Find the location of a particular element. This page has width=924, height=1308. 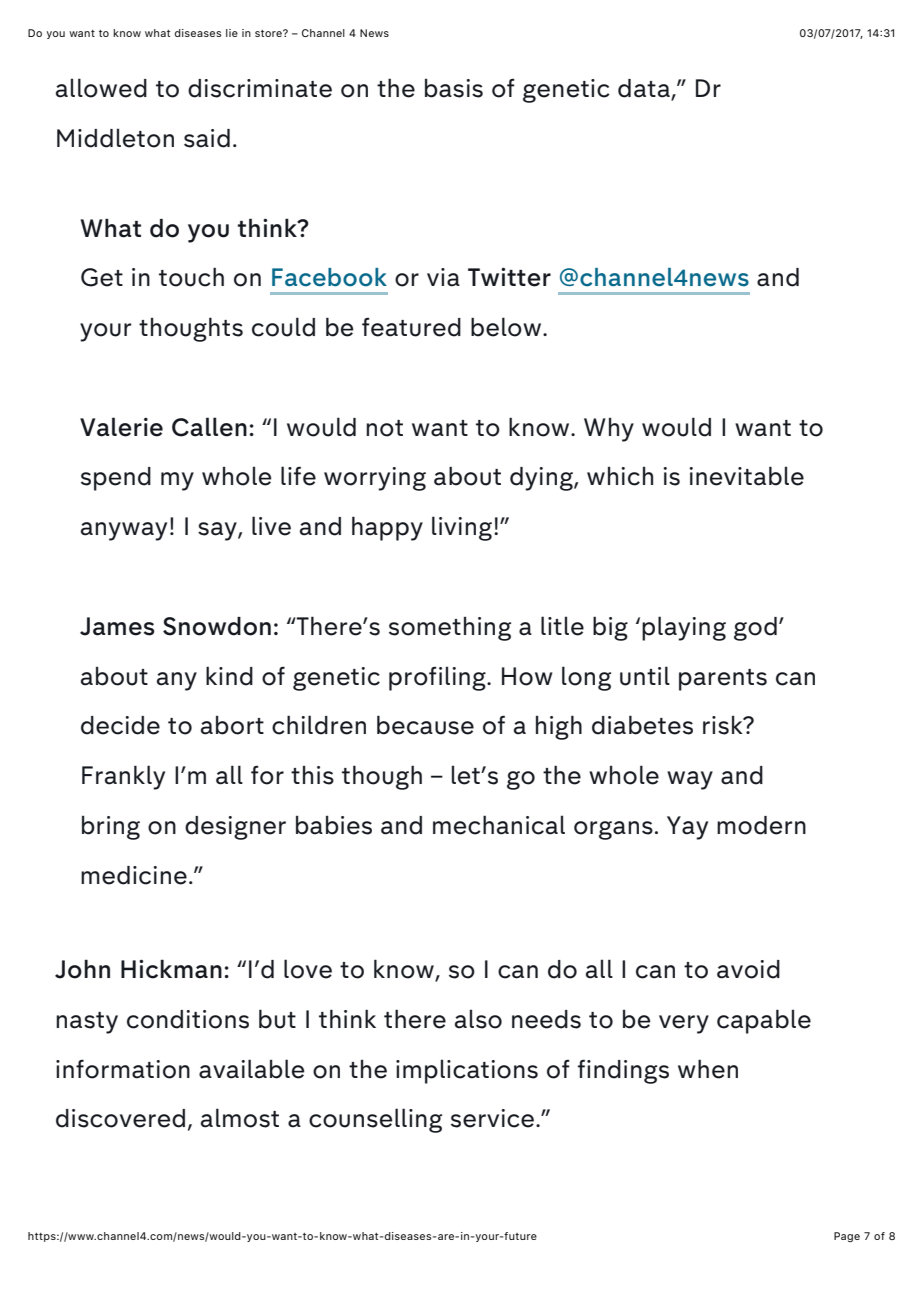

designer is located at coordinates (235, 828).
